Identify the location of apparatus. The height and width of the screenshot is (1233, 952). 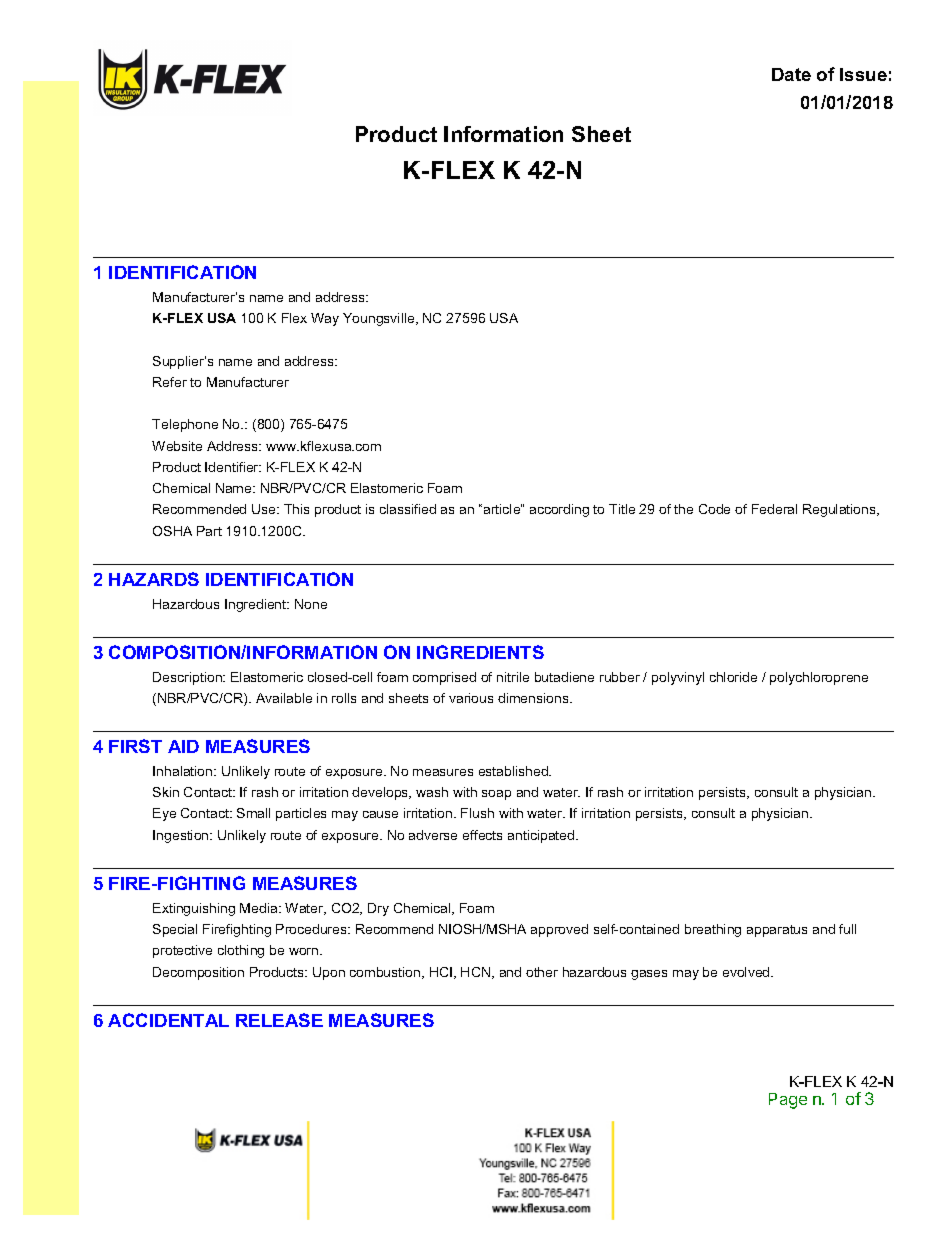
(777, 931).
